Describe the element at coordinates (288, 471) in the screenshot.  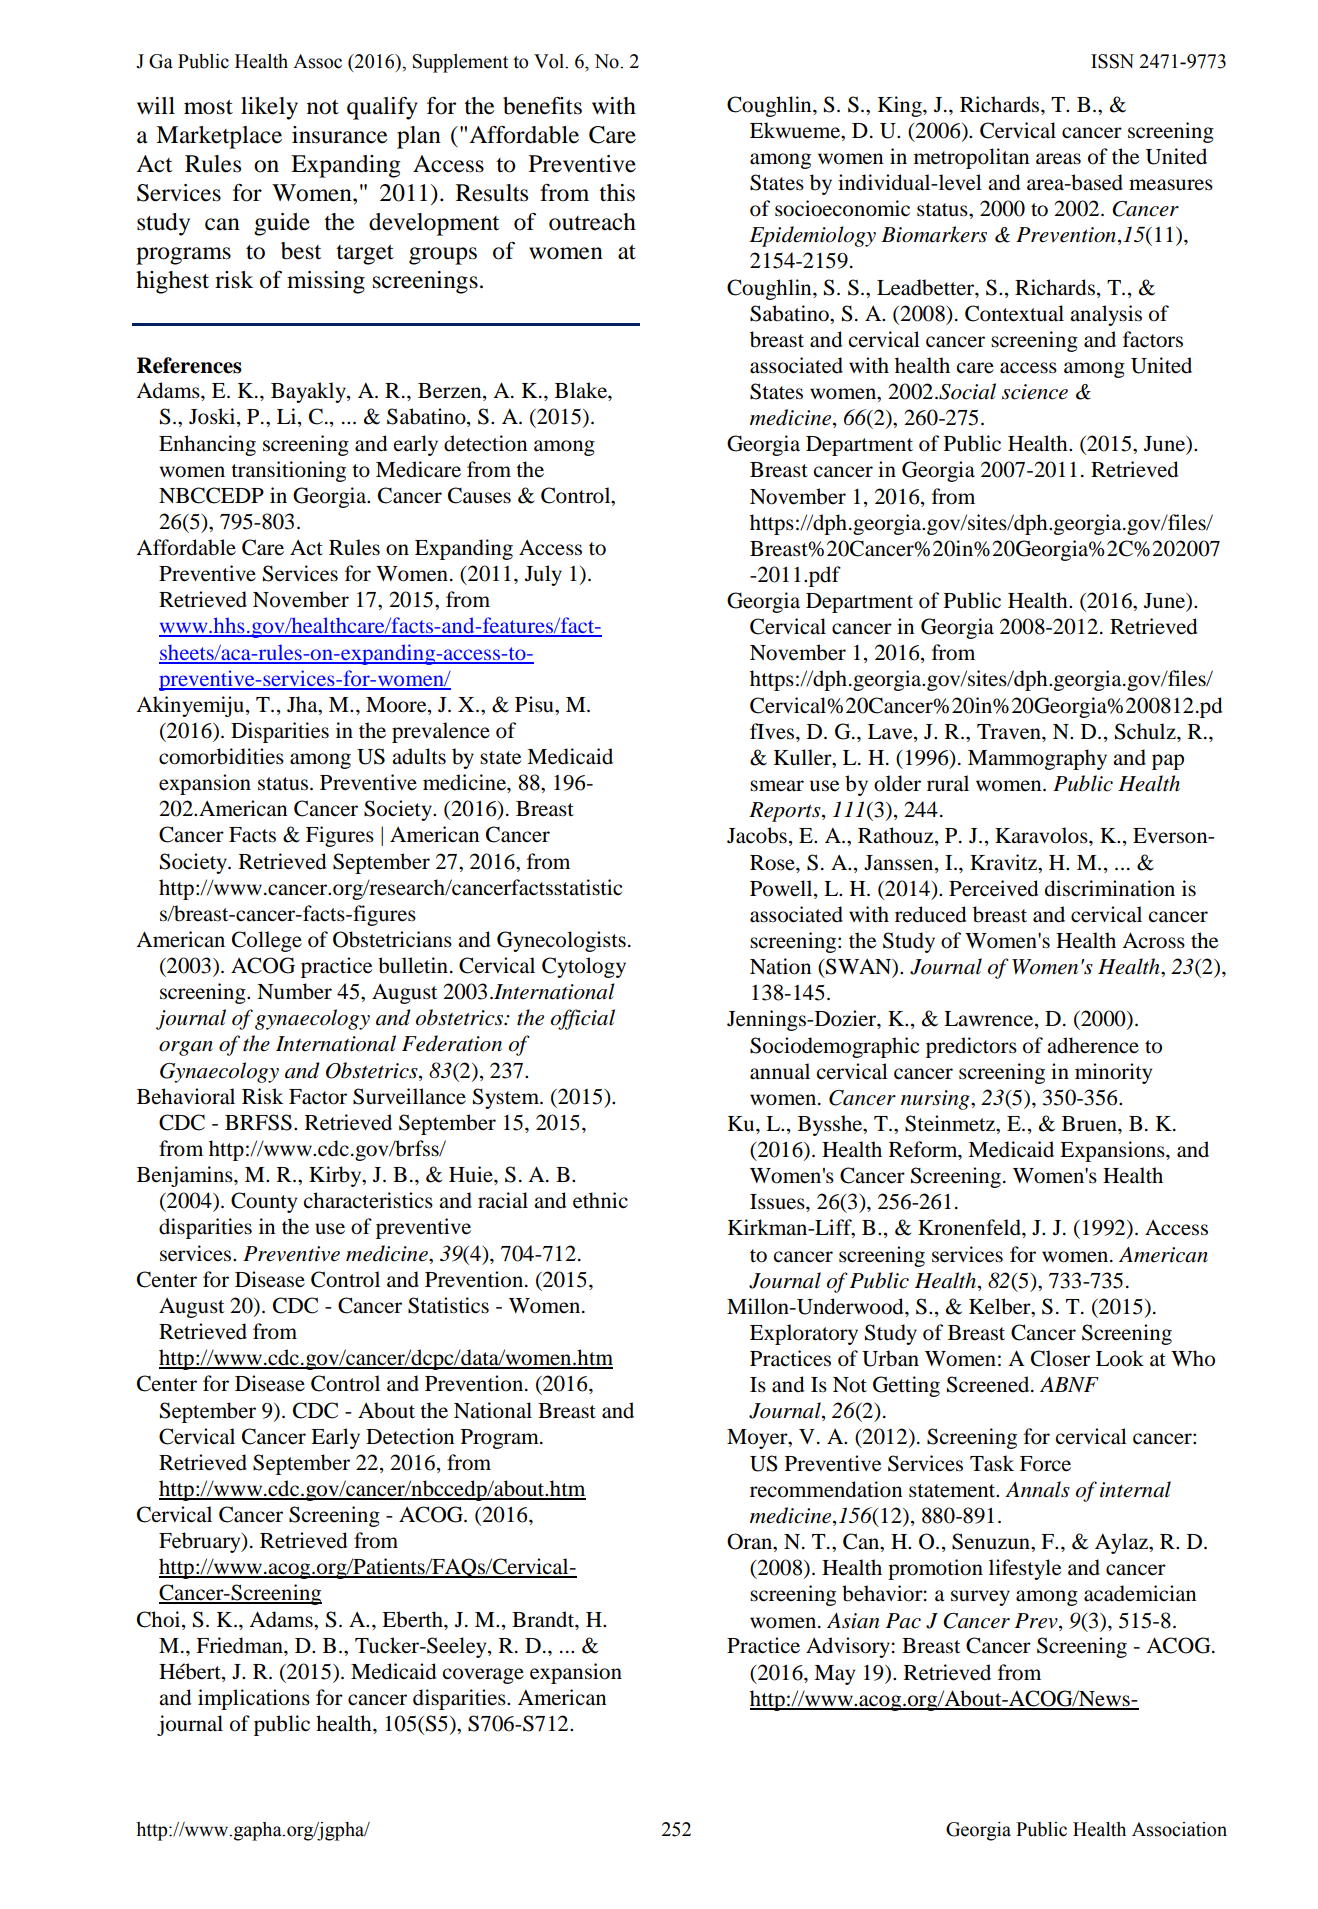
I see `transitioning` at that location.
